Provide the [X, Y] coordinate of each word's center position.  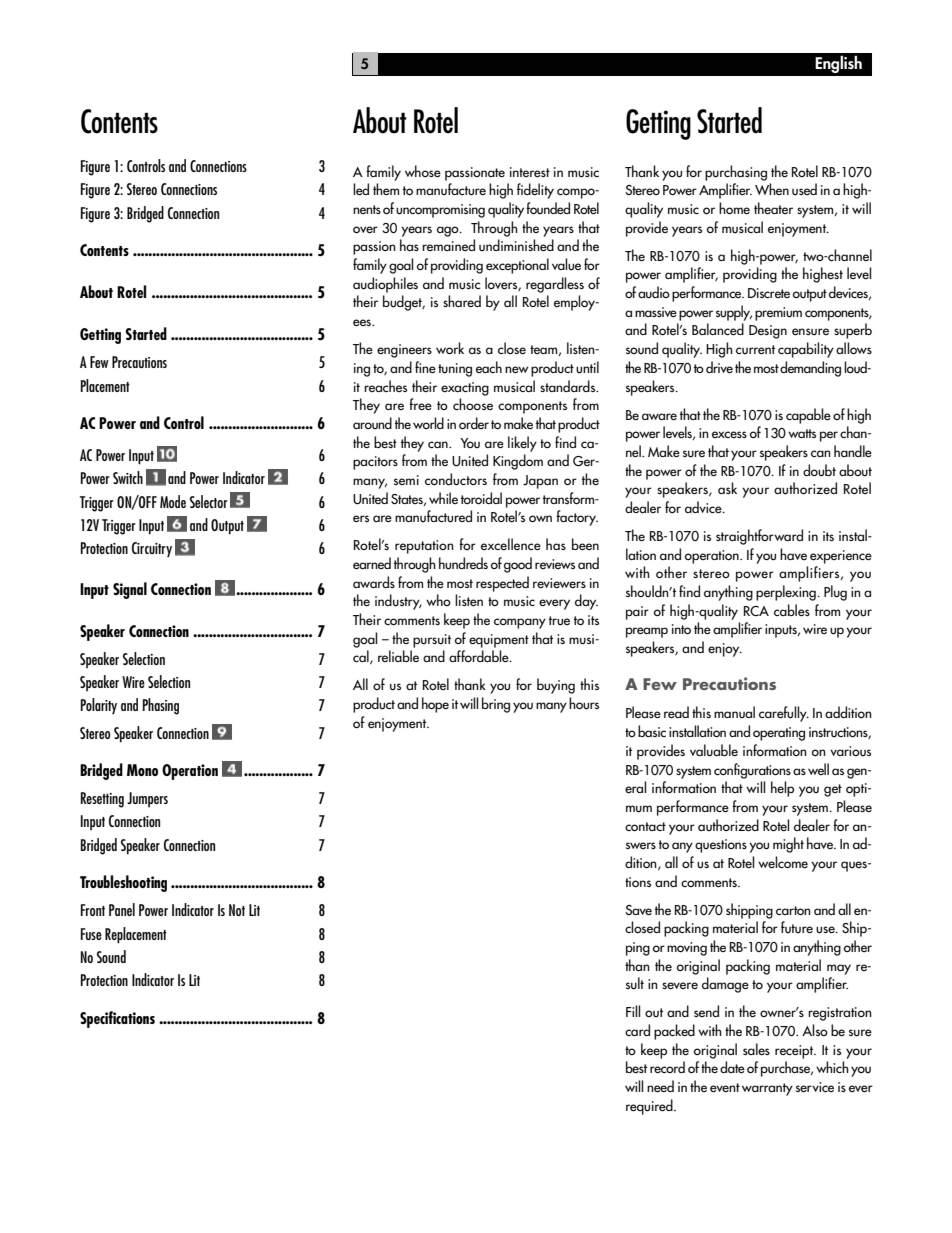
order [474, 423]
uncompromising [440, 211]
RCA [756, 611]
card [637, 1030]
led [361, 189]
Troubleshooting [123, 883]
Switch [128, 477]
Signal [130, 590]
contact [645, 826]
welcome [783, 862]
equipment [499, 641]
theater [773, 208]
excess [729, 434]
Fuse [91, 934]
